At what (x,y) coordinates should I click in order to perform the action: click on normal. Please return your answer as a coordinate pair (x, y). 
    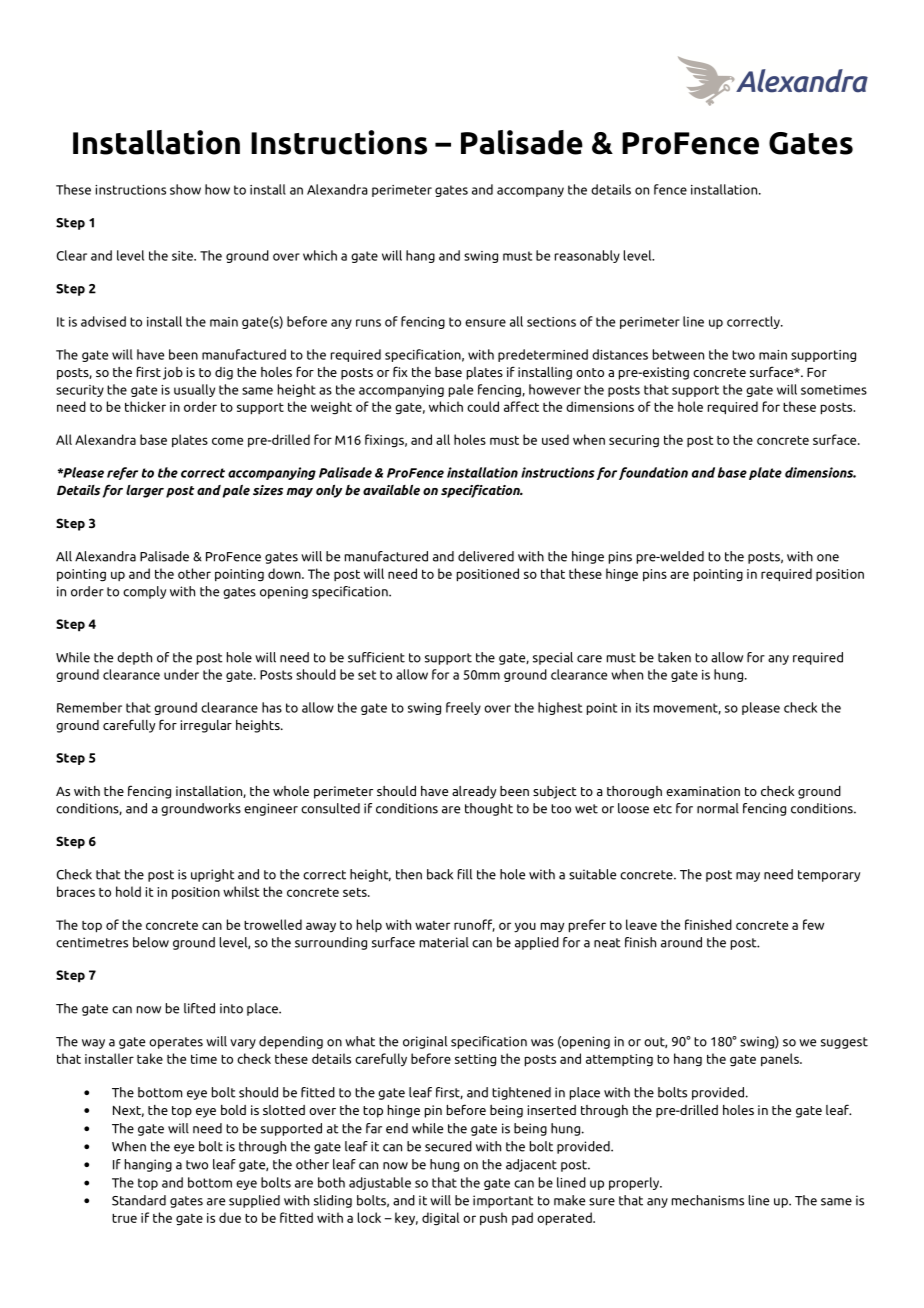
    Looking at the image, I should click on (718, 808).
